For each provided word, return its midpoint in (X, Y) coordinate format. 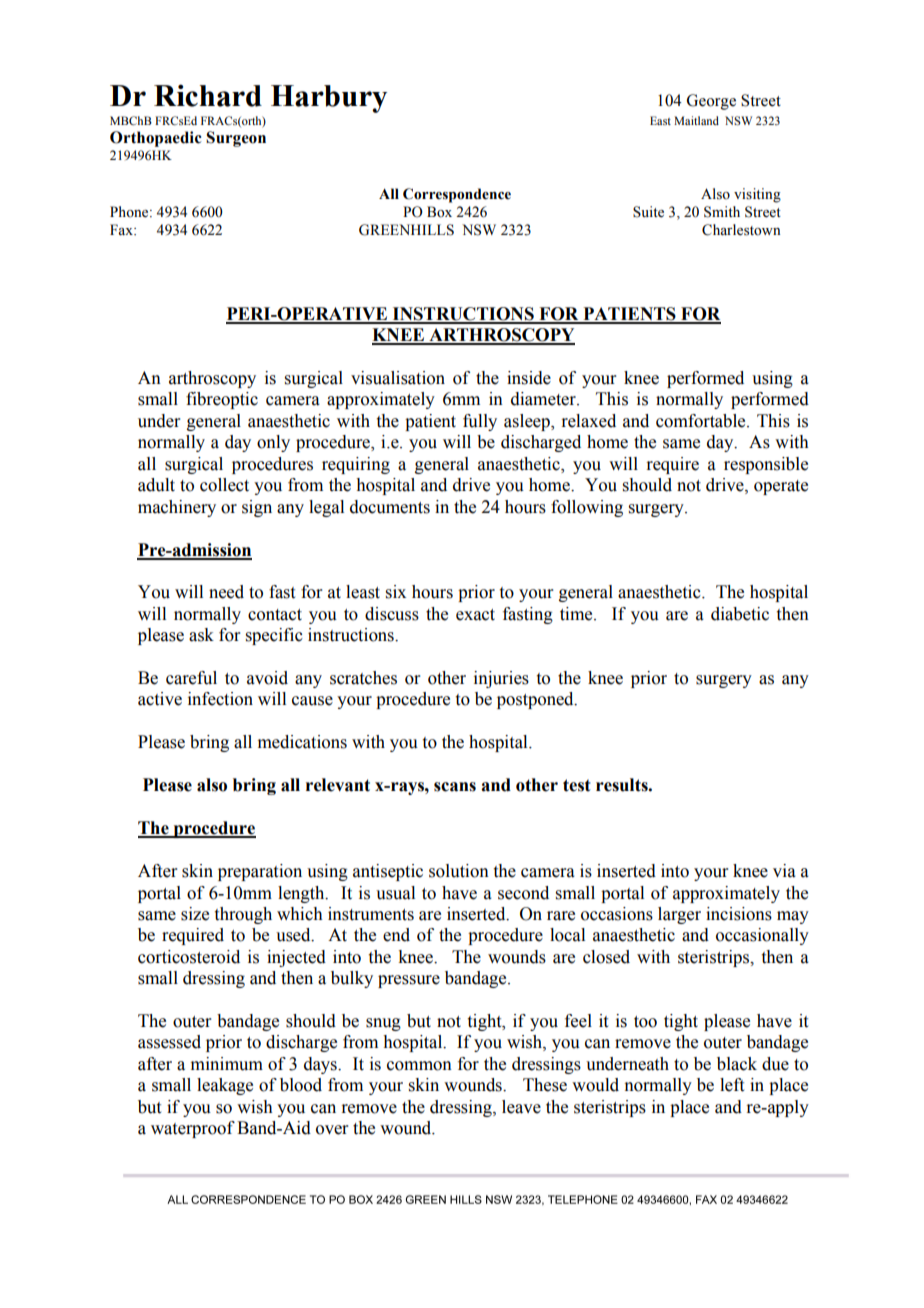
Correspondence (457, 195)
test (577, 785)
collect (224, 485)
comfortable (702, 421)
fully (480, 422)
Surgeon (236, 139)
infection (220, 699)
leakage (225, 1086)
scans (455, 787)
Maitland (696, 120)
